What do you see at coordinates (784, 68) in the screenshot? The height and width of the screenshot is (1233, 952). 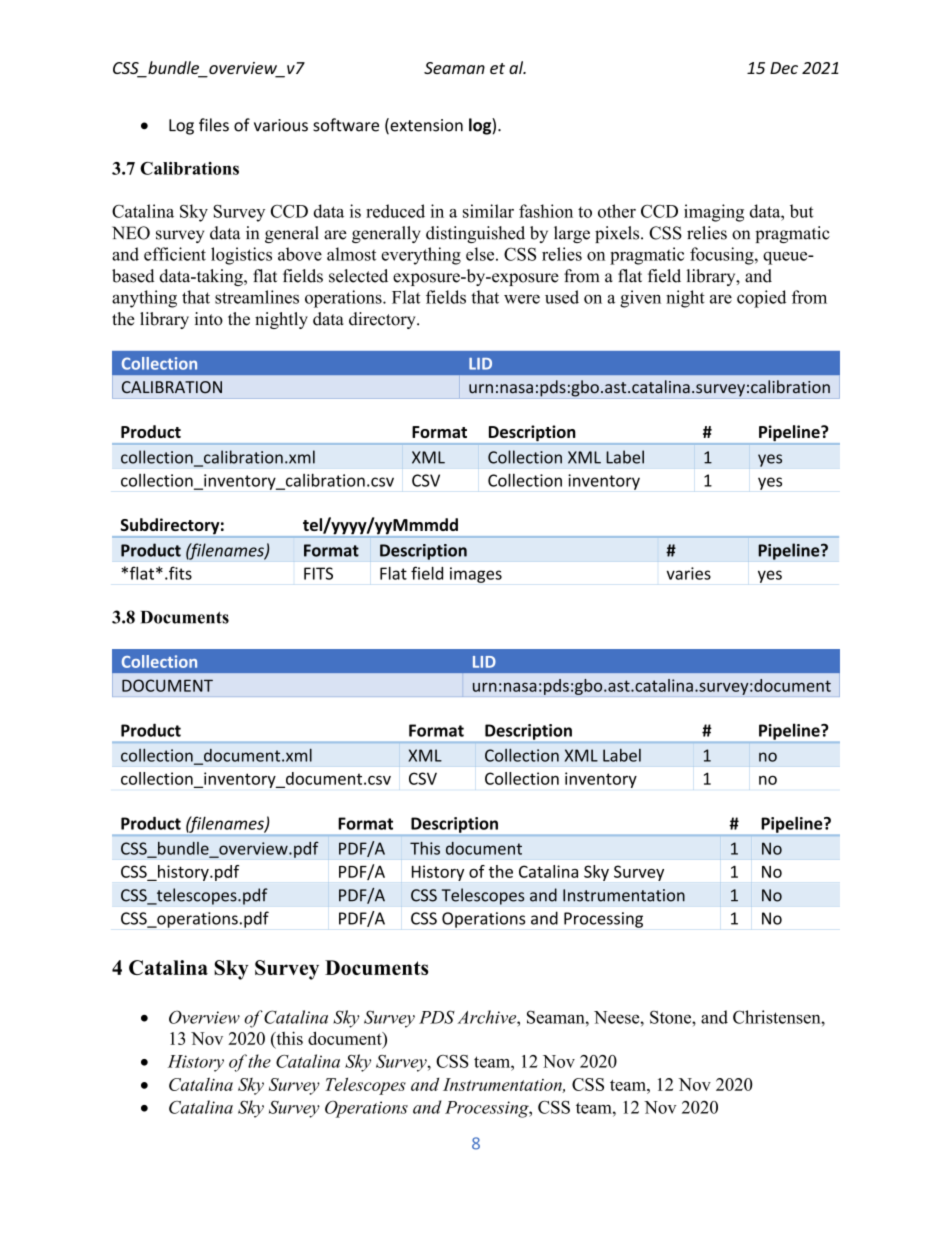 I see `Dec` at bounding box center [784, 68].
